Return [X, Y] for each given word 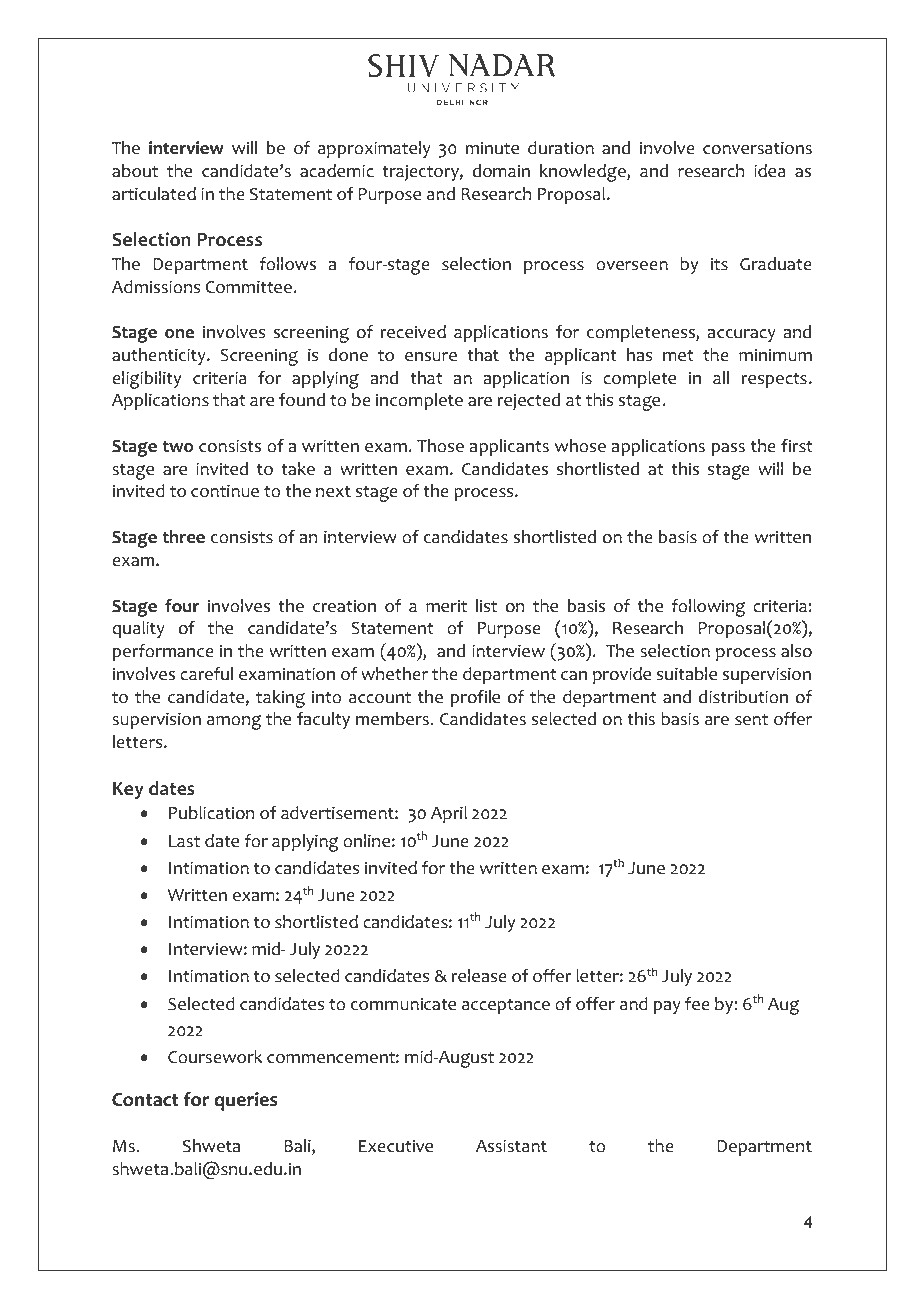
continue [225, 491]
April [449, 814]
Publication [211, 813]
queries [246, 1101]
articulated [154, 194]
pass [728, 449]
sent [751, 720]
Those [440, 446]
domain [501, 171]
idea [770, 171]
